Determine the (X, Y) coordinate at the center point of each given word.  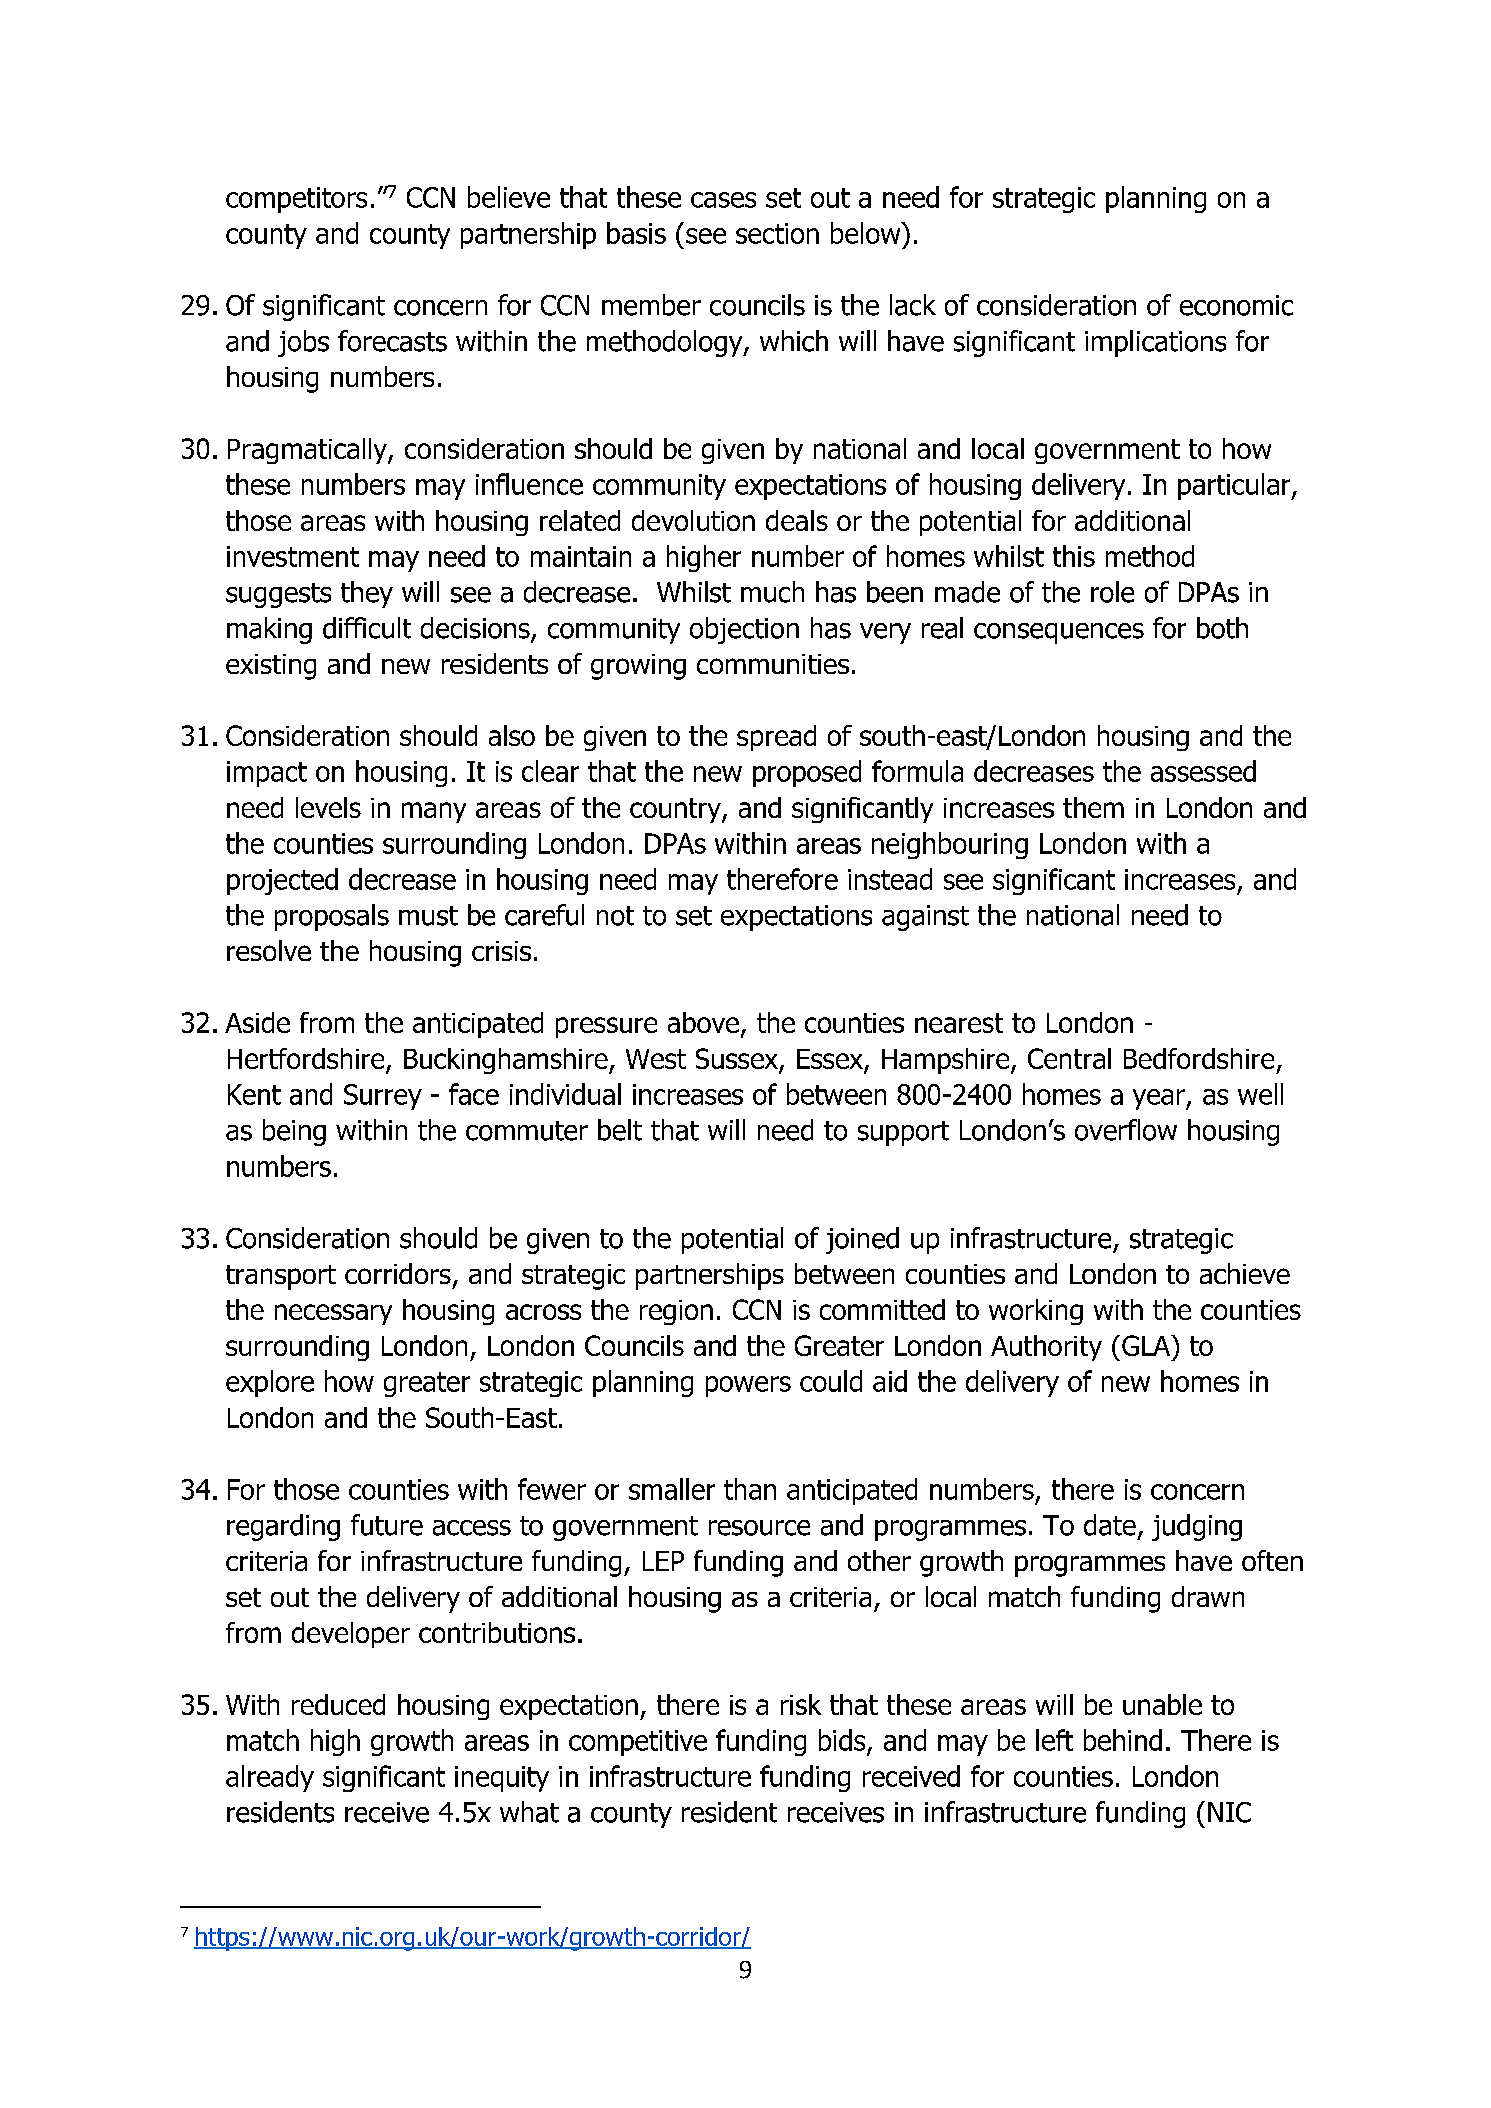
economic (1236, 305)
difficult (367, 628)
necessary (333, 1314)
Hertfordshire (307, 1060)
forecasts (392, 341)
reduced (338, 1704)
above (703, 1022)
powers (748, 1386)
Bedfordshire (1199, 1058)
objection (744, 630)
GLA (1147, 1345)
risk (801, 1704)
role (1112, 592)
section (777, 233)
